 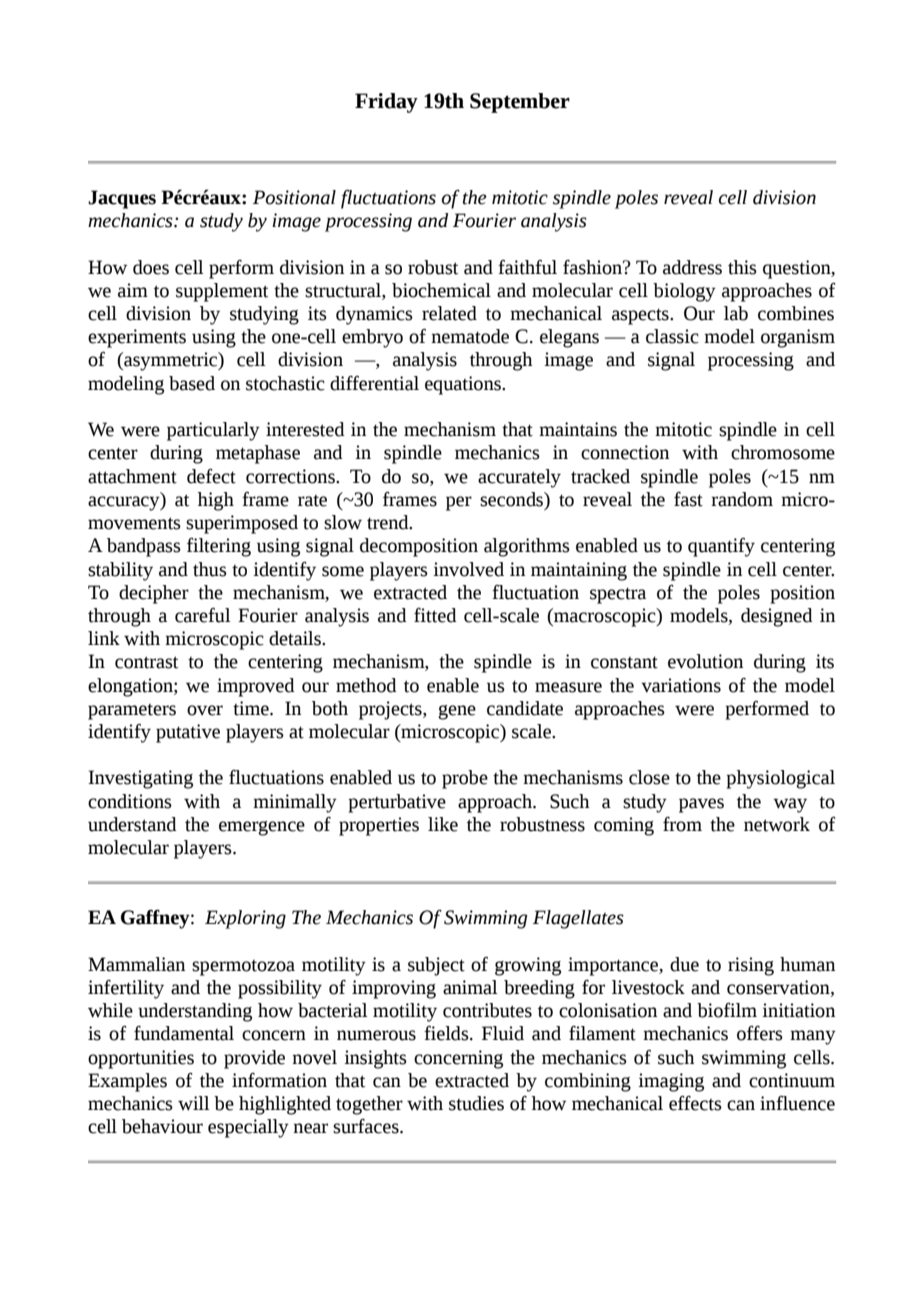 I want to click on fitted, so click(x=435, y=615).
